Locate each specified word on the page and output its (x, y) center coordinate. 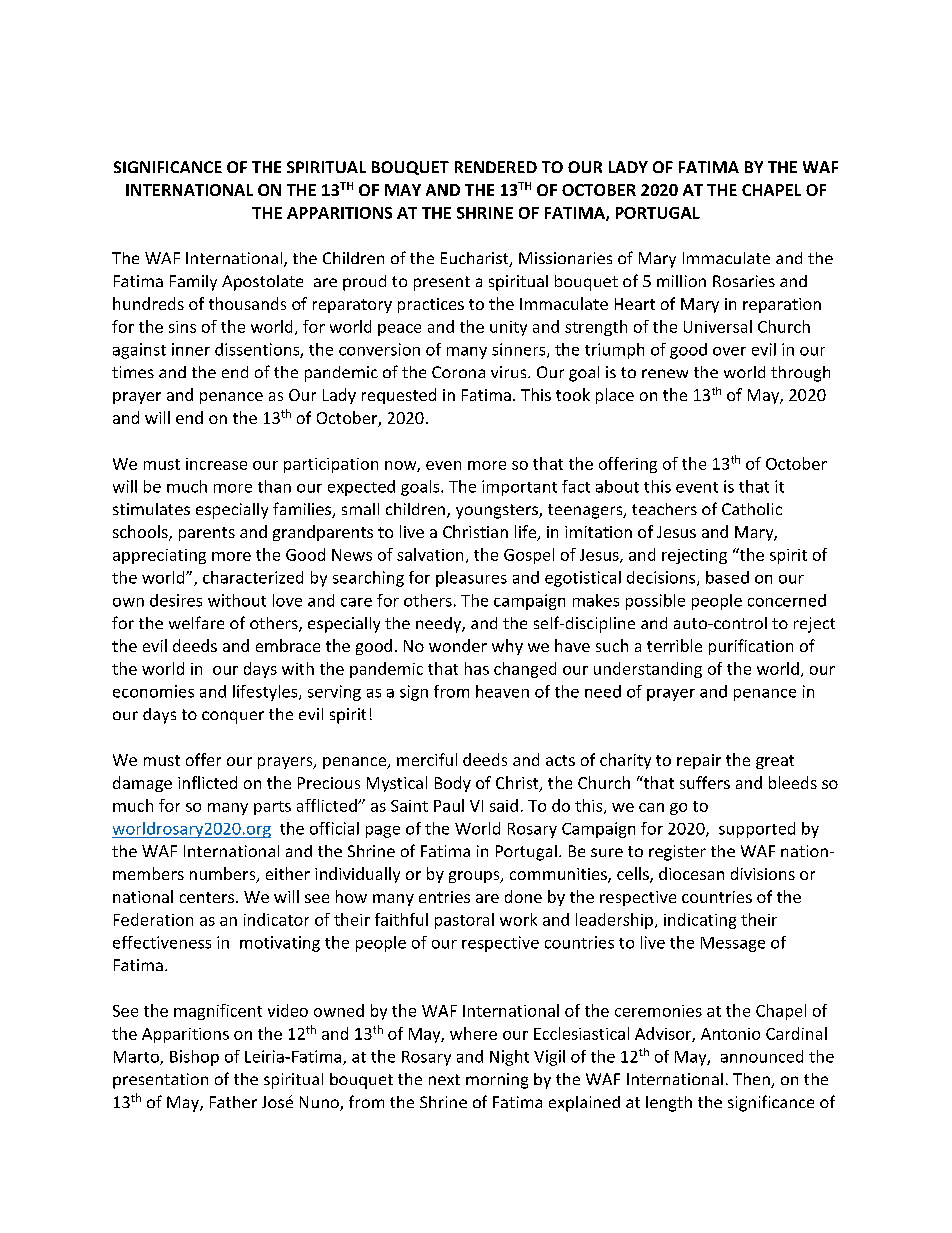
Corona (458, 372)
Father (233, 1102)
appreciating (159, 556)
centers (208, 897)
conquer (233, 717)
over (729, 351)
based (727, 577)
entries (444, 897)
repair (699, 761)
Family (193, 283)
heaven (502, 691)
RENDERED (496, 167)
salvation (430, 554)
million (681, 281)
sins (182, 327)
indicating (700, 921)
